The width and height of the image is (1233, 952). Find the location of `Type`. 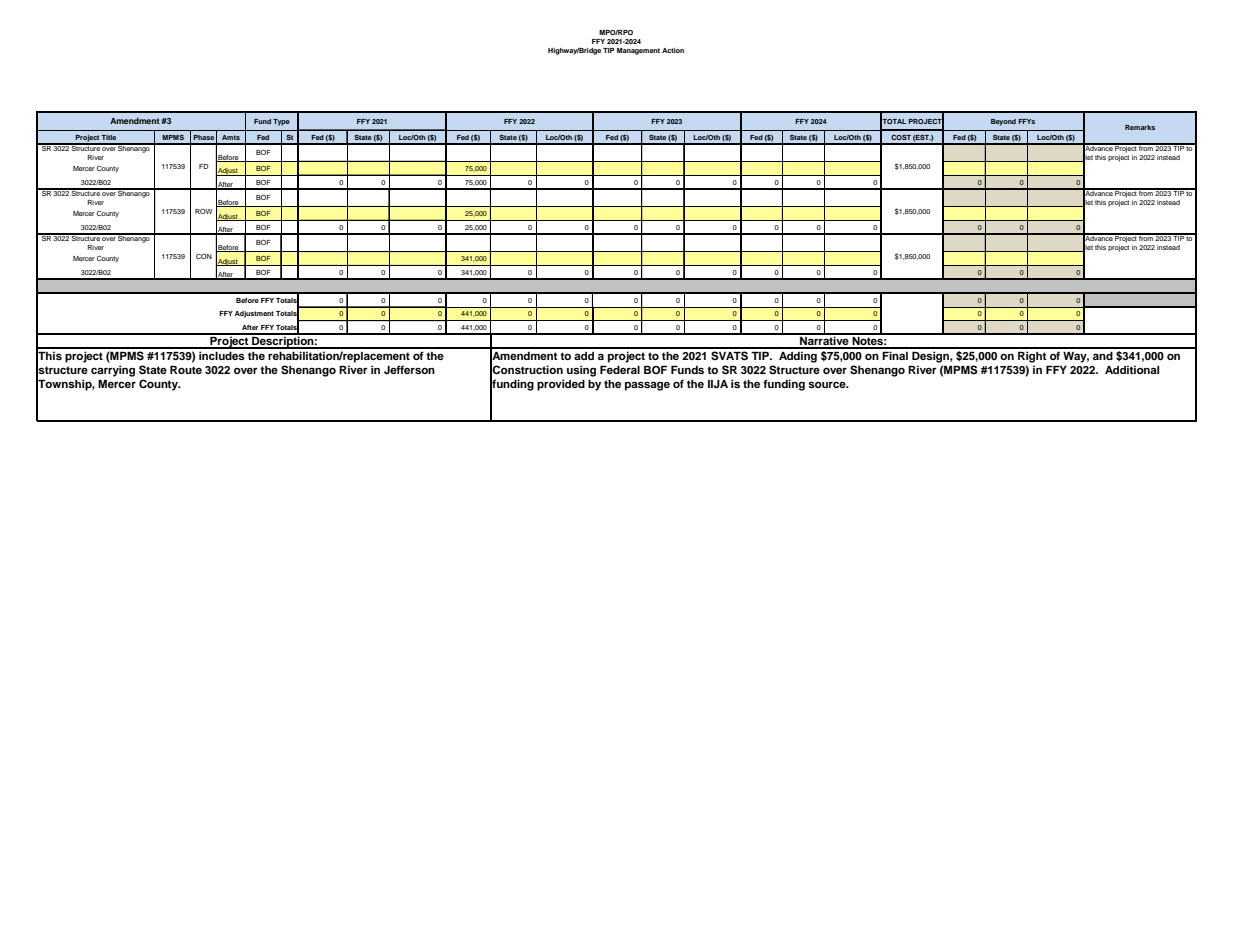

Type is located at coordinates (281, 122).
